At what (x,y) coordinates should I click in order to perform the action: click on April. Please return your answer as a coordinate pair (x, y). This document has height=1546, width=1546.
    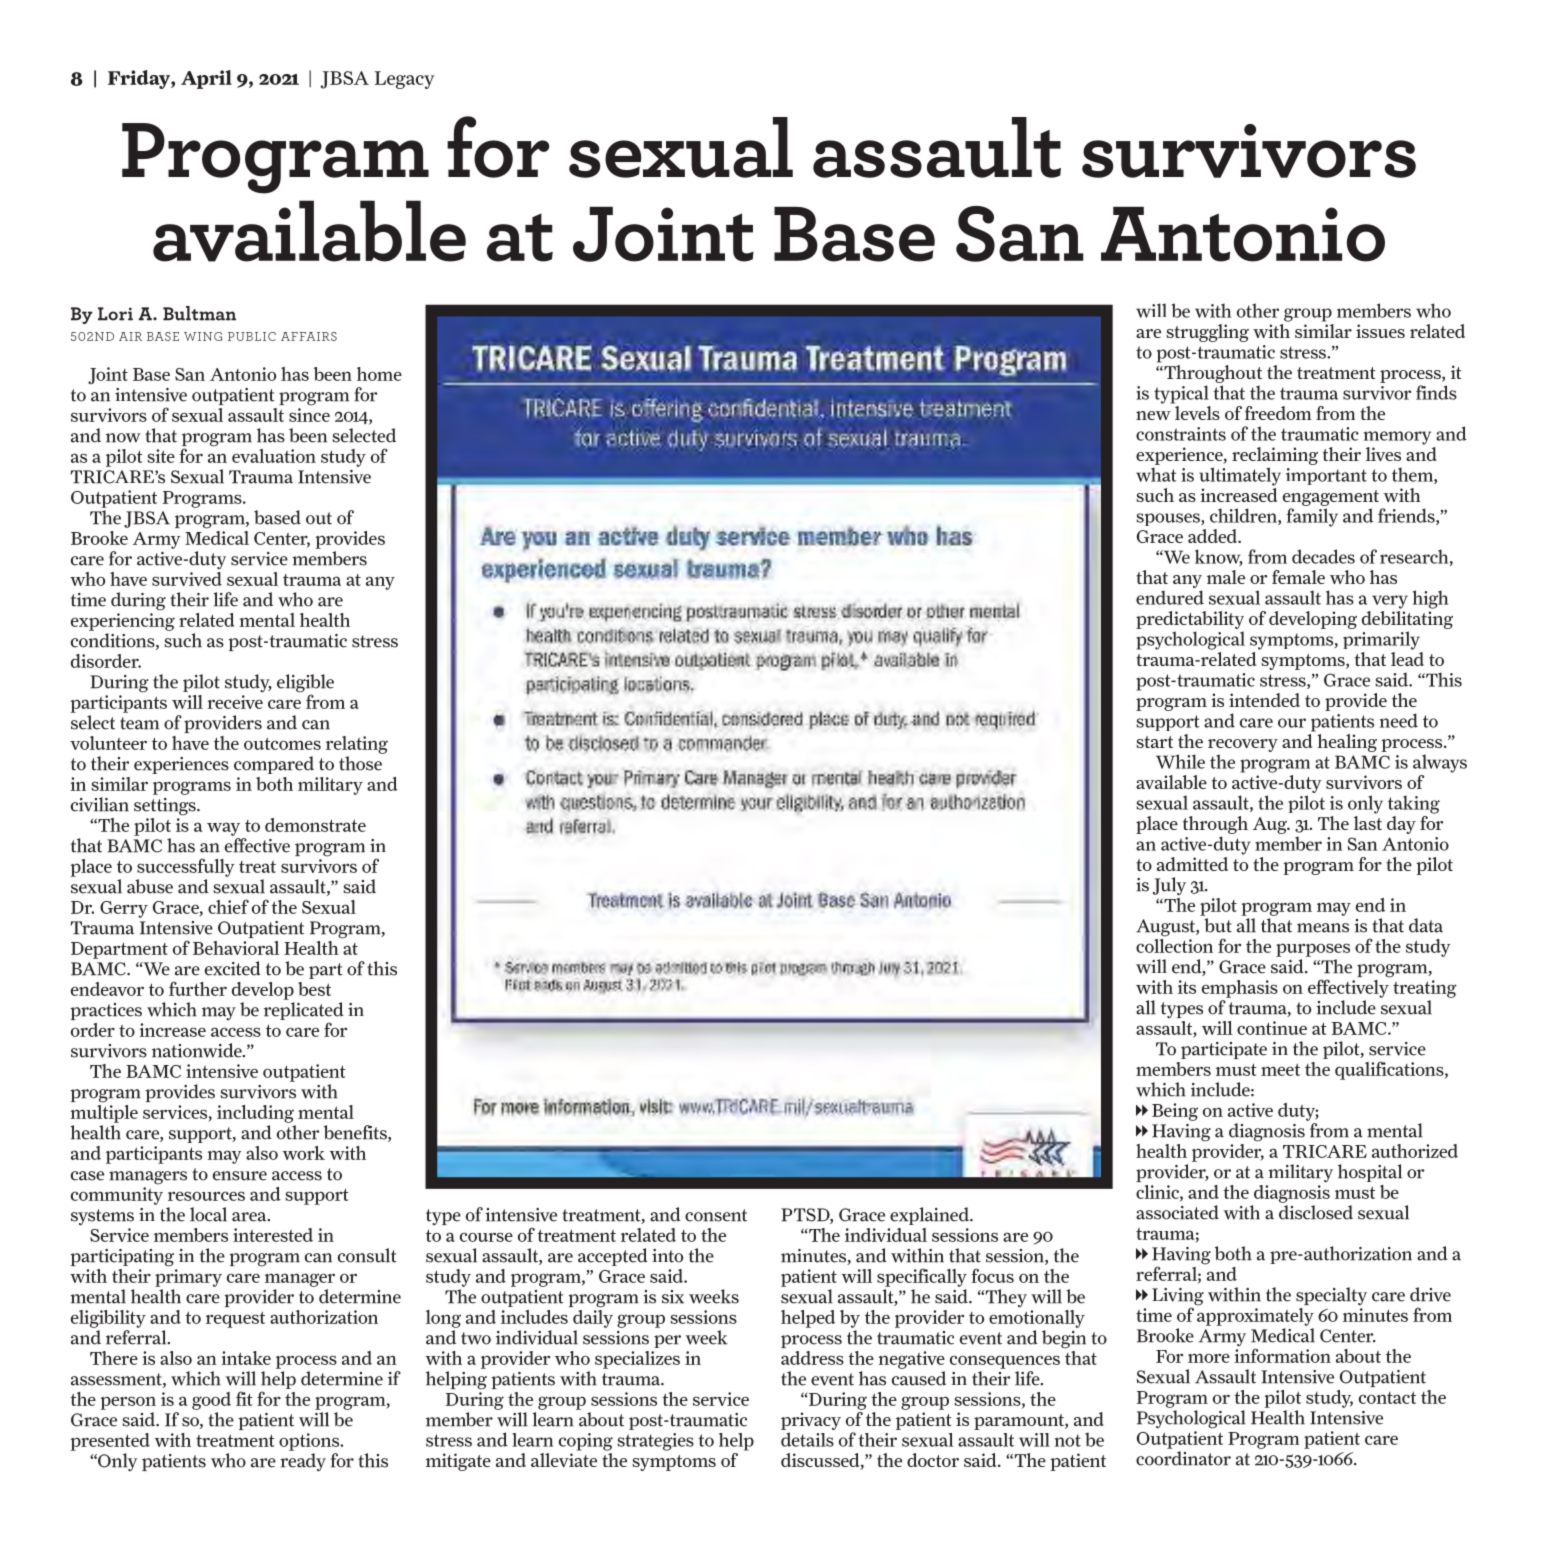
    Looking at the image, I should click on (206, 79).
